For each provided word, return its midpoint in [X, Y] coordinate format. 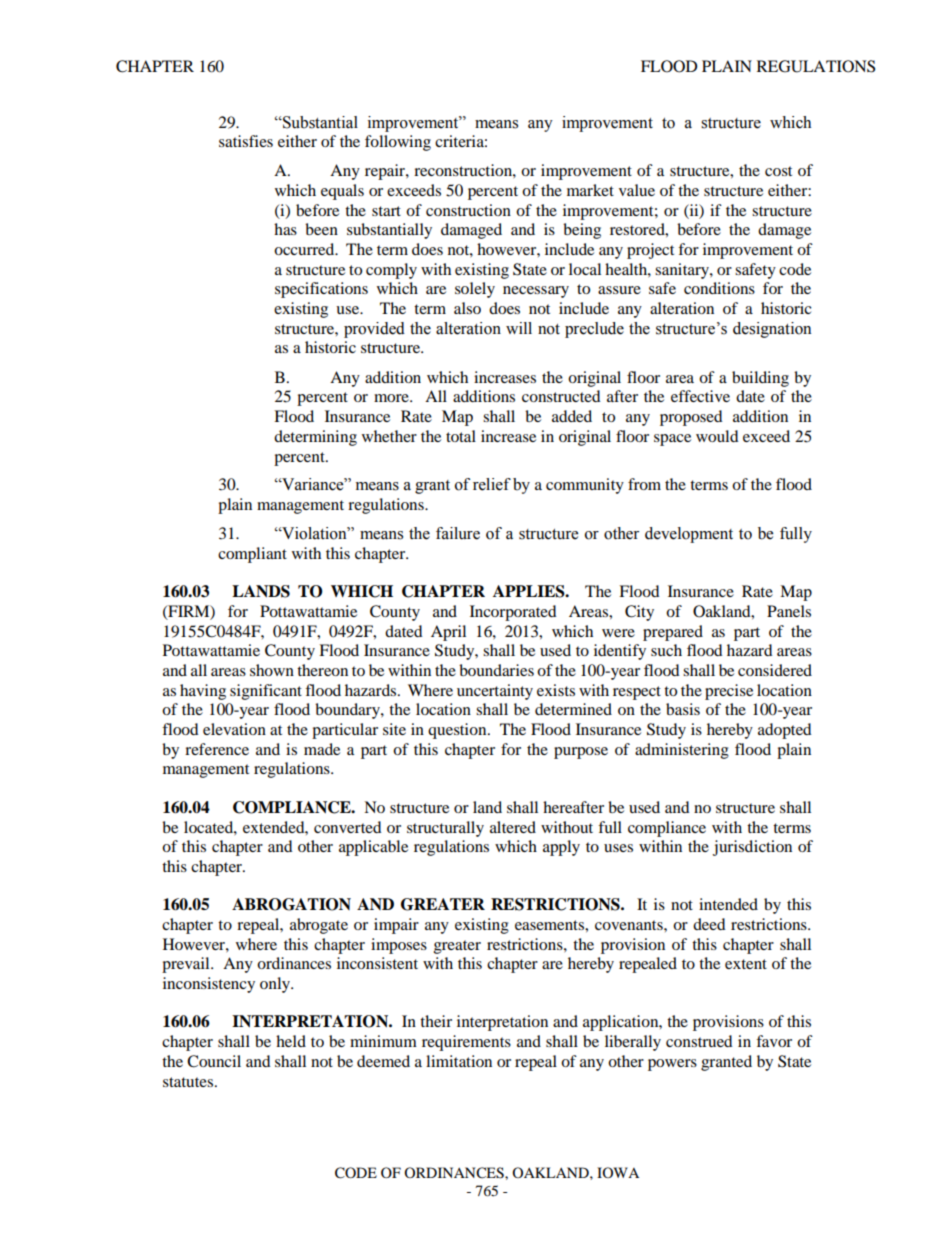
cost [778, 171]
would [717, 436]
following [398, 143]
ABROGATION [291, 904]
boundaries [496, 670]
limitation [459, 1061]
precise [729, 692]
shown [272, 670]
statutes [189, 1082]
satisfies [246, 141]
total [461, 436]
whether [389, 436]
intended [728, 904]
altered [513, 827]
